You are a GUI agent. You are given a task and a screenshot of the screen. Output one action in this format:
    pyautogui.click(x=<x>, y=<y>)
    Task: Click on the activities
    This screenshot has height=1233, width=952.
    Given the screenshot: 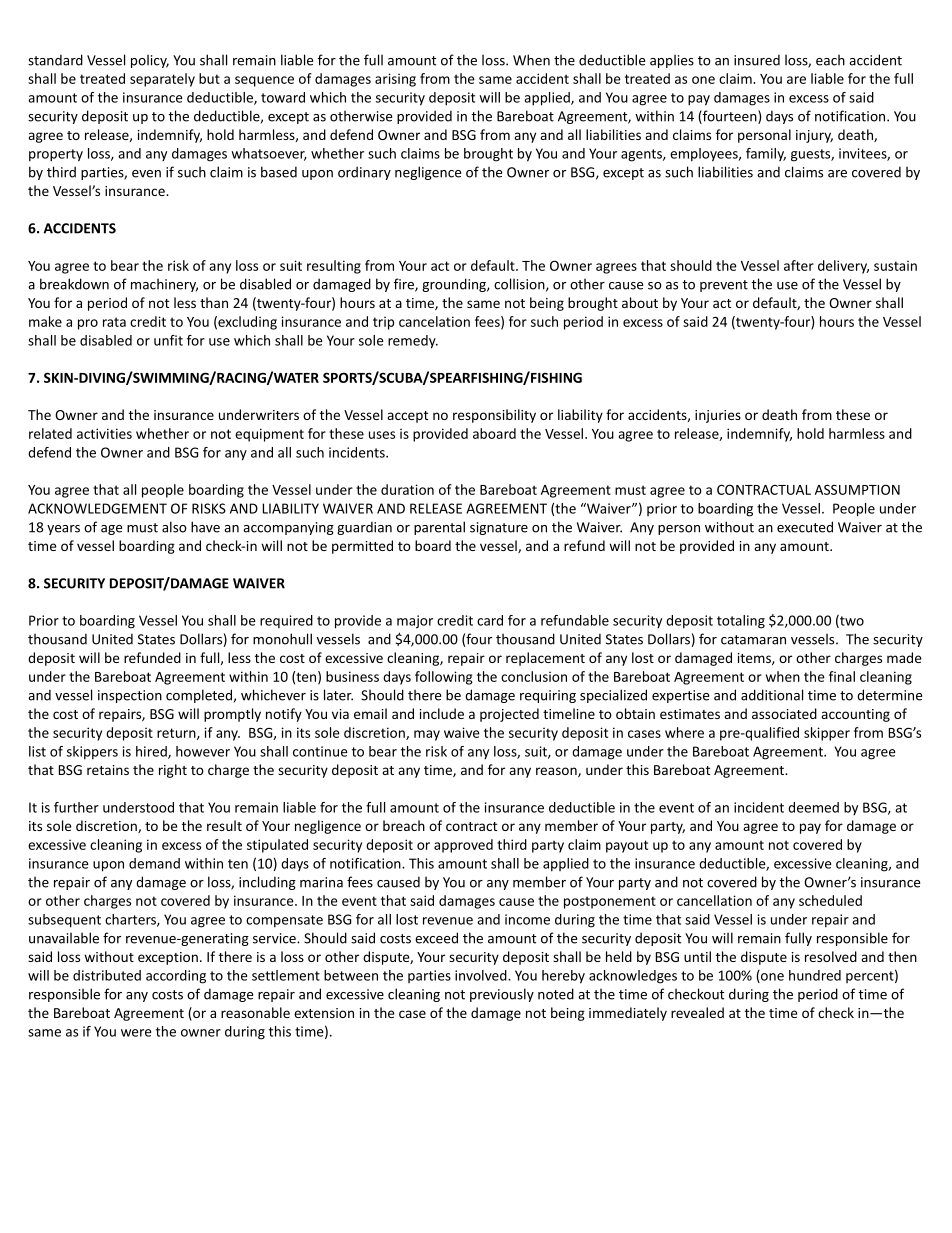 What is the action you would take?
    pyautogui.click(x=104, y=433)
